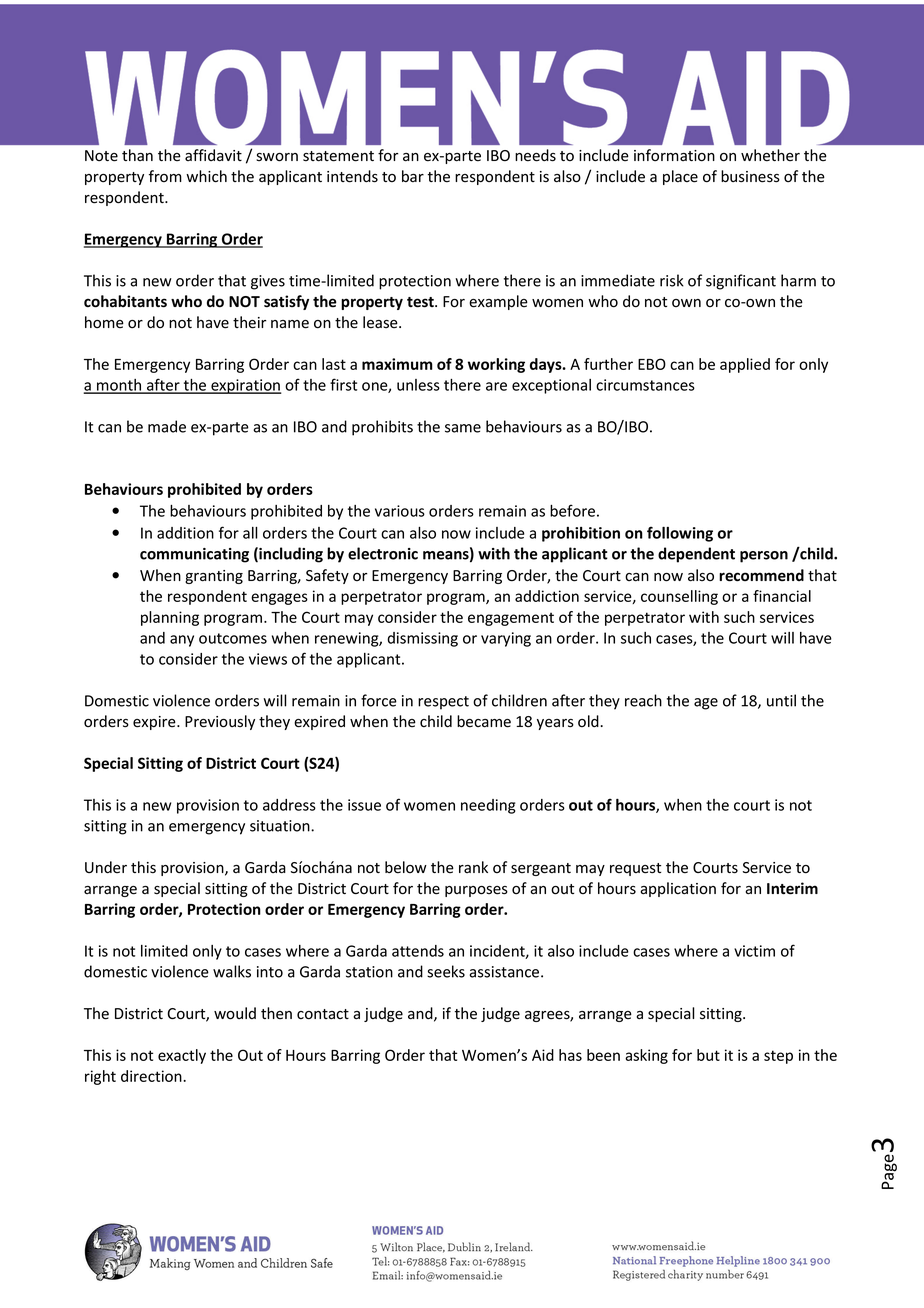 The width and height of the screenshot is (924, 1308). What do you see at coordinates (535, 155) in the screenshot?
I see `needs` at bounding box center [535, 155].
